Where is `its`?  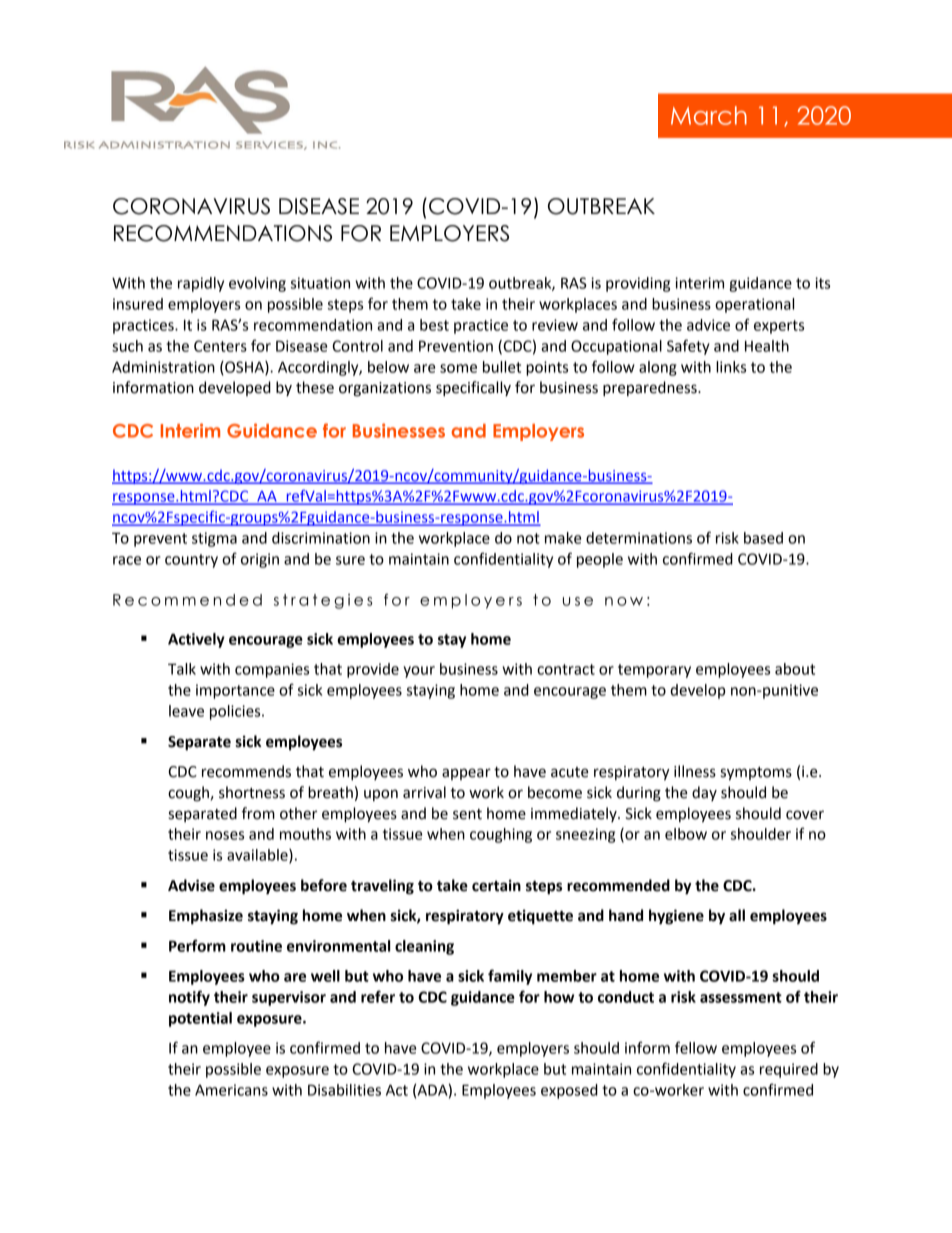
its is located at coordinates (822, 283).
